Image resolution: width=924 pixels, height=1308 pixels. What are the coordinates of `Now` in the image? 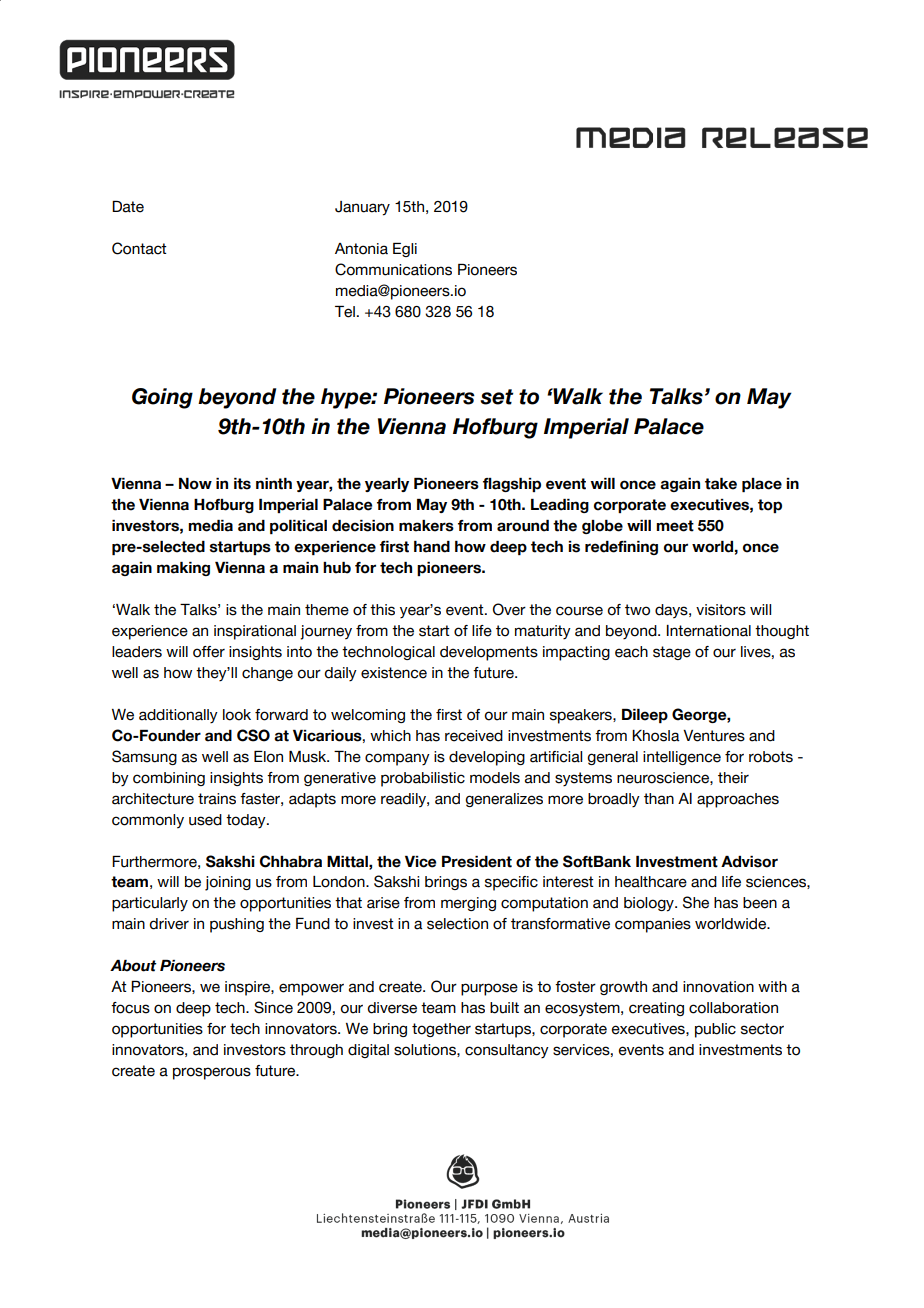 It's located at (195, 484).
